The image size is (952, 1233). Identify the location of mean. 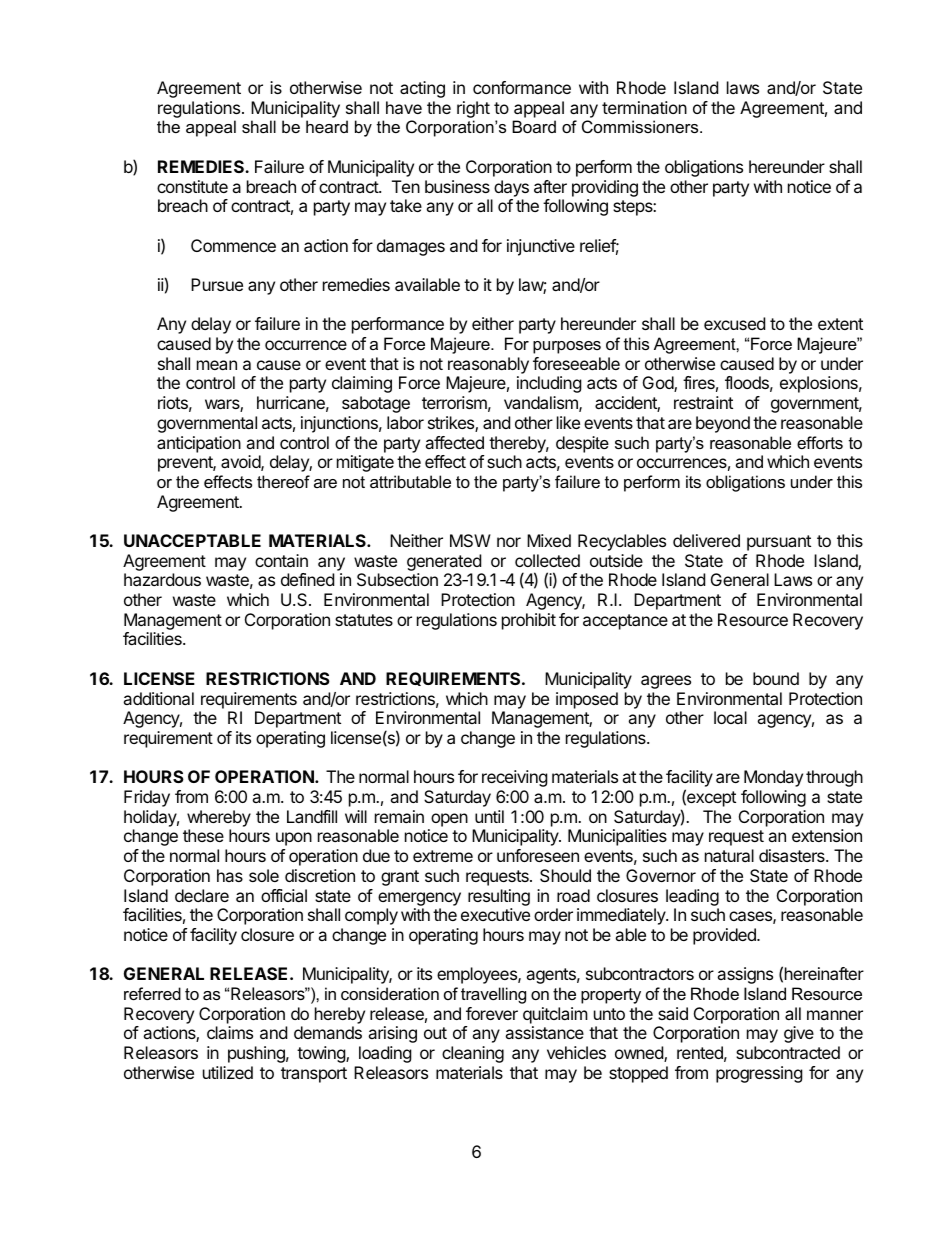
(217, 365).
